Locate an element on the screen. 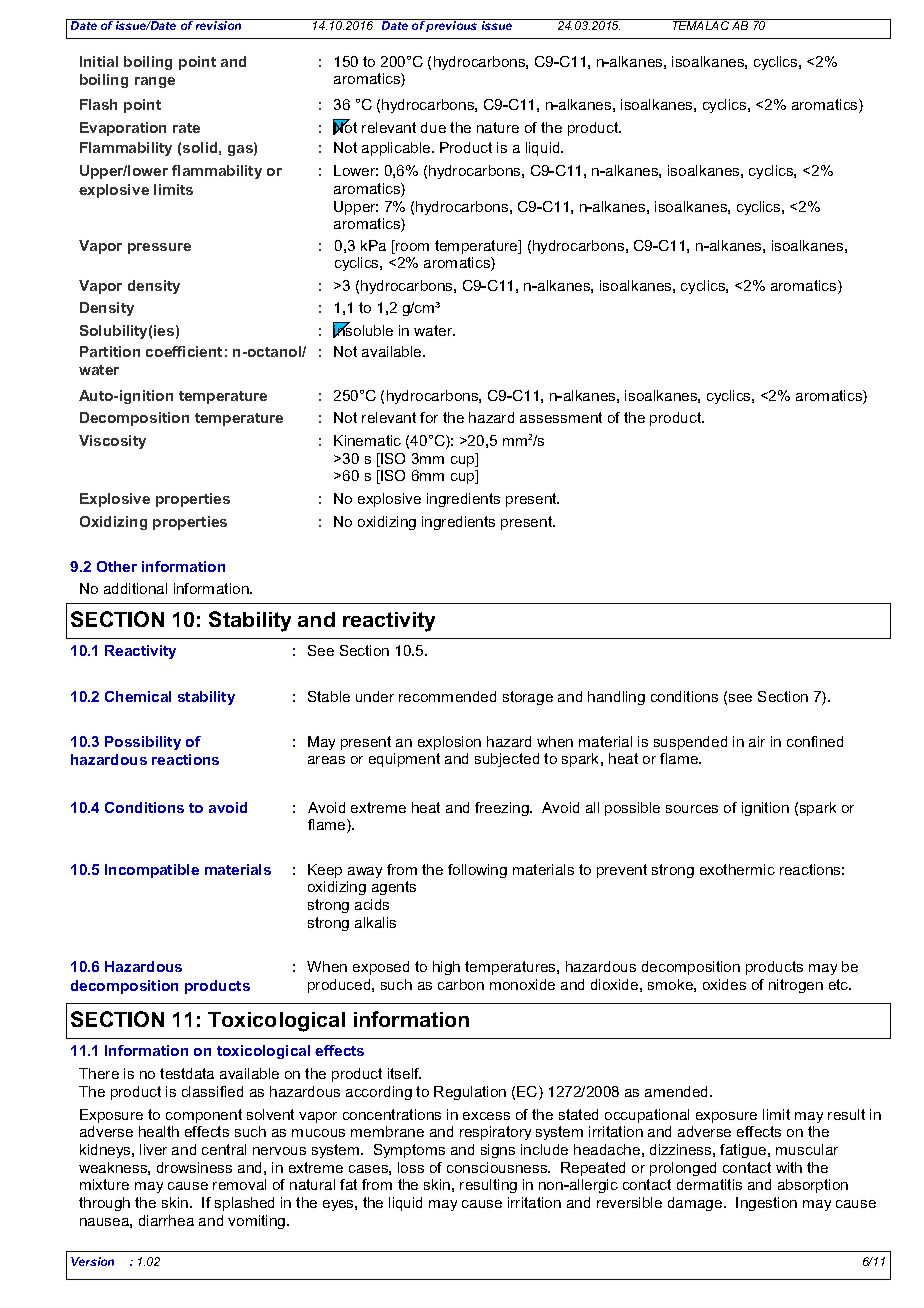 The image size is (924, 1308). Viscosity is located at coordinates (112, 442).
